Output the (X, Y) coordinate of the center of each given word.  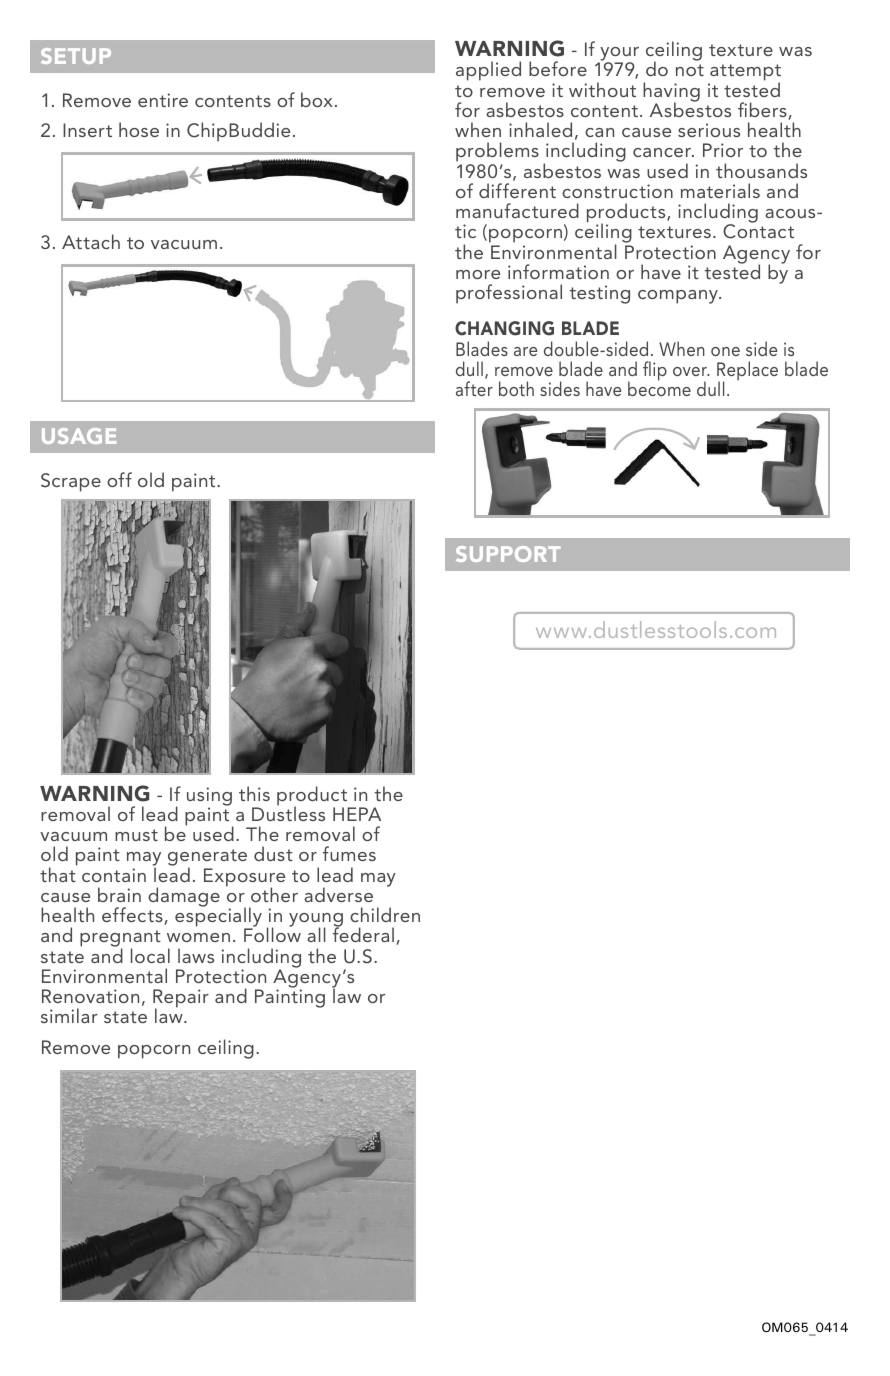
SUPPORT (508, 554)
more (478, 274)
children (385, 914)
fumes (349, 853)
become (659, 388)
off (119, 479)
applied (488, 71)
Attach (91, 241)
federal (363, 934)
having (671, 93)
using (209, 797)
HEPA (357, 814)
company (679, 297)
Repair (181, 999)
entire (163, 100)
